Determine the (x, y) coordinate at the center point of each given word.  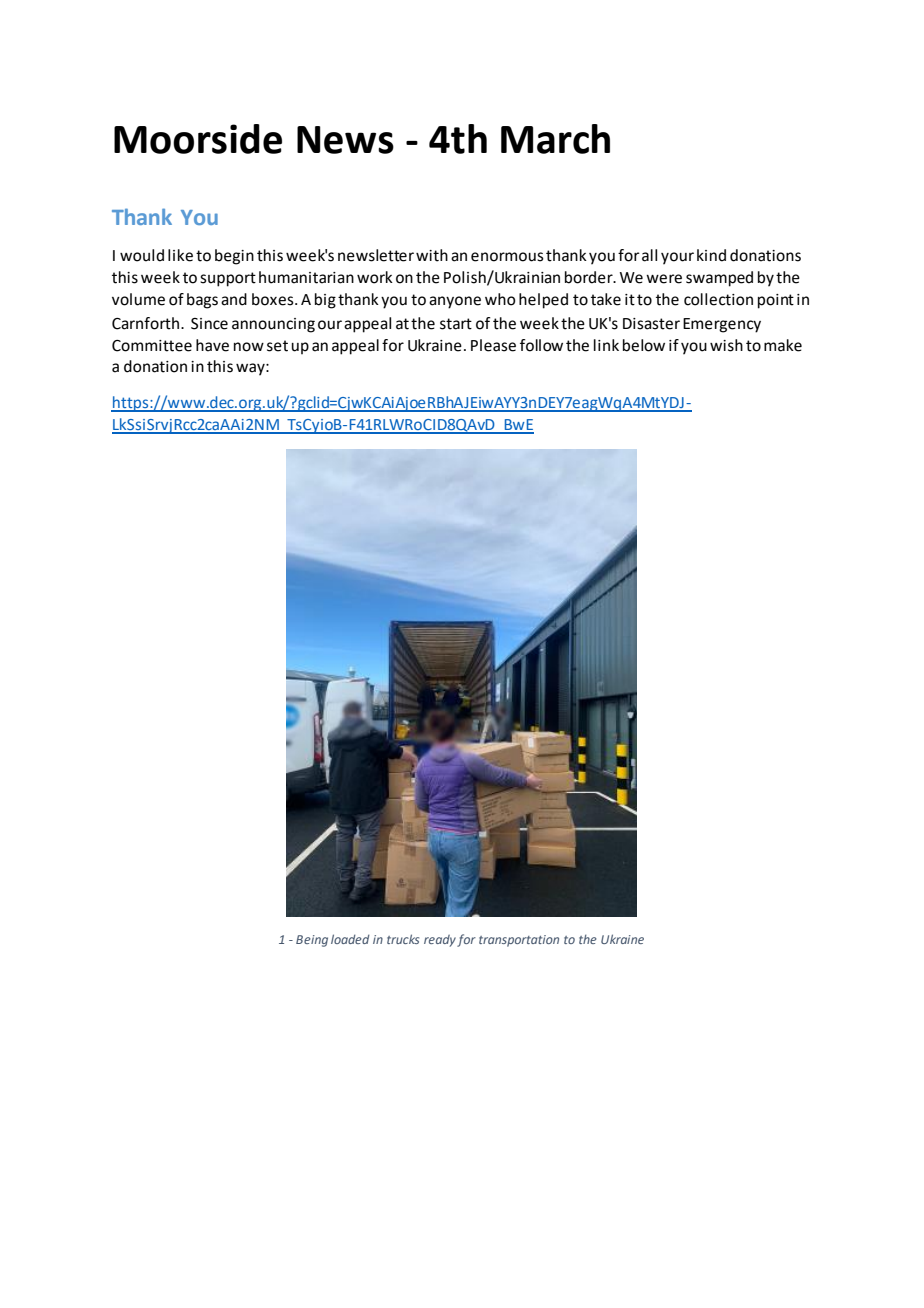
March (555, 139)
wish (726, 345)
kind (711, 255)
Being (312, 941)
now (249, 347)
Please (493, 345)
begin (234, 257)
